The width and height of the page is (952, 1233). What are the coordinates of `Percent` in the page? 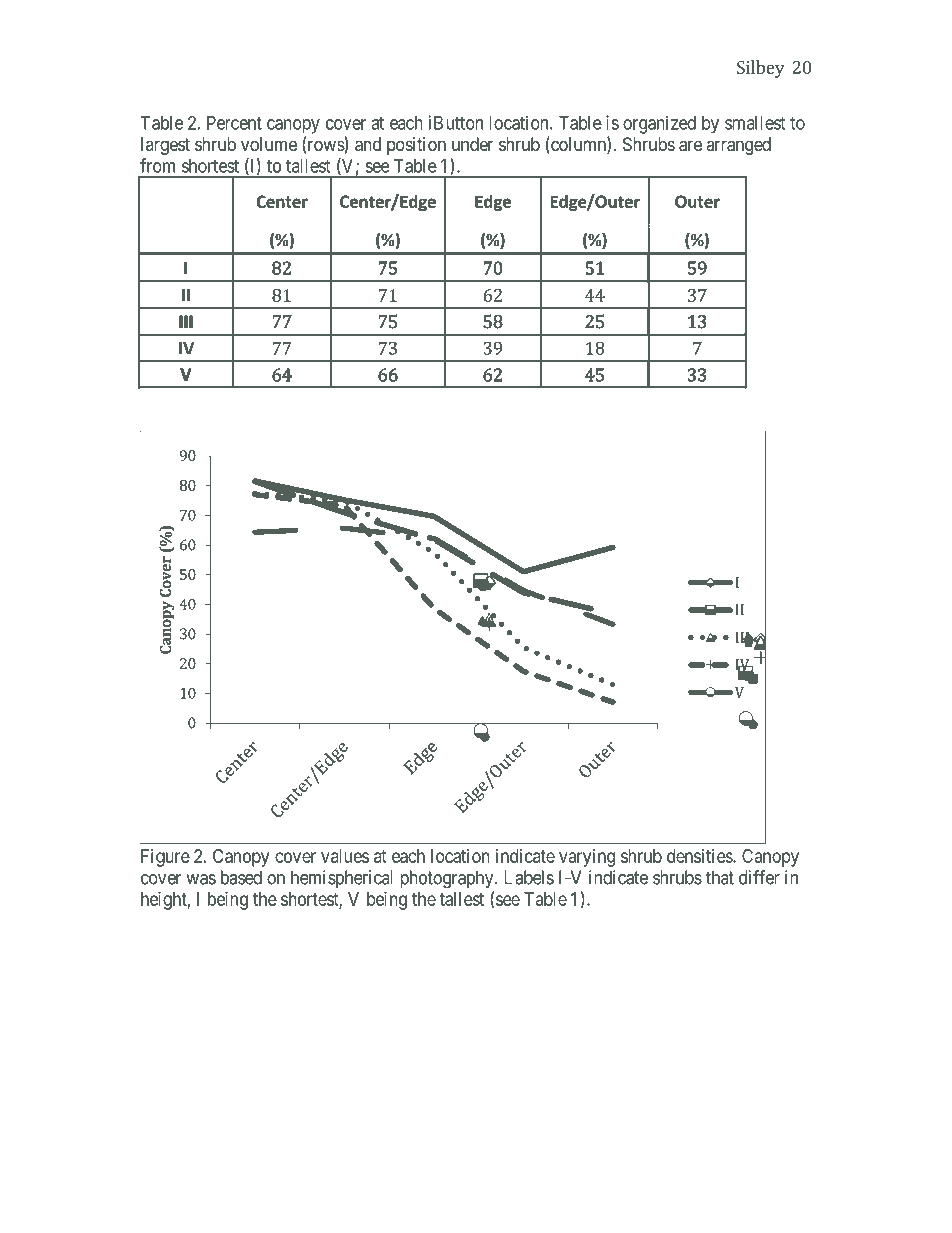 It's located at (234, 123).
